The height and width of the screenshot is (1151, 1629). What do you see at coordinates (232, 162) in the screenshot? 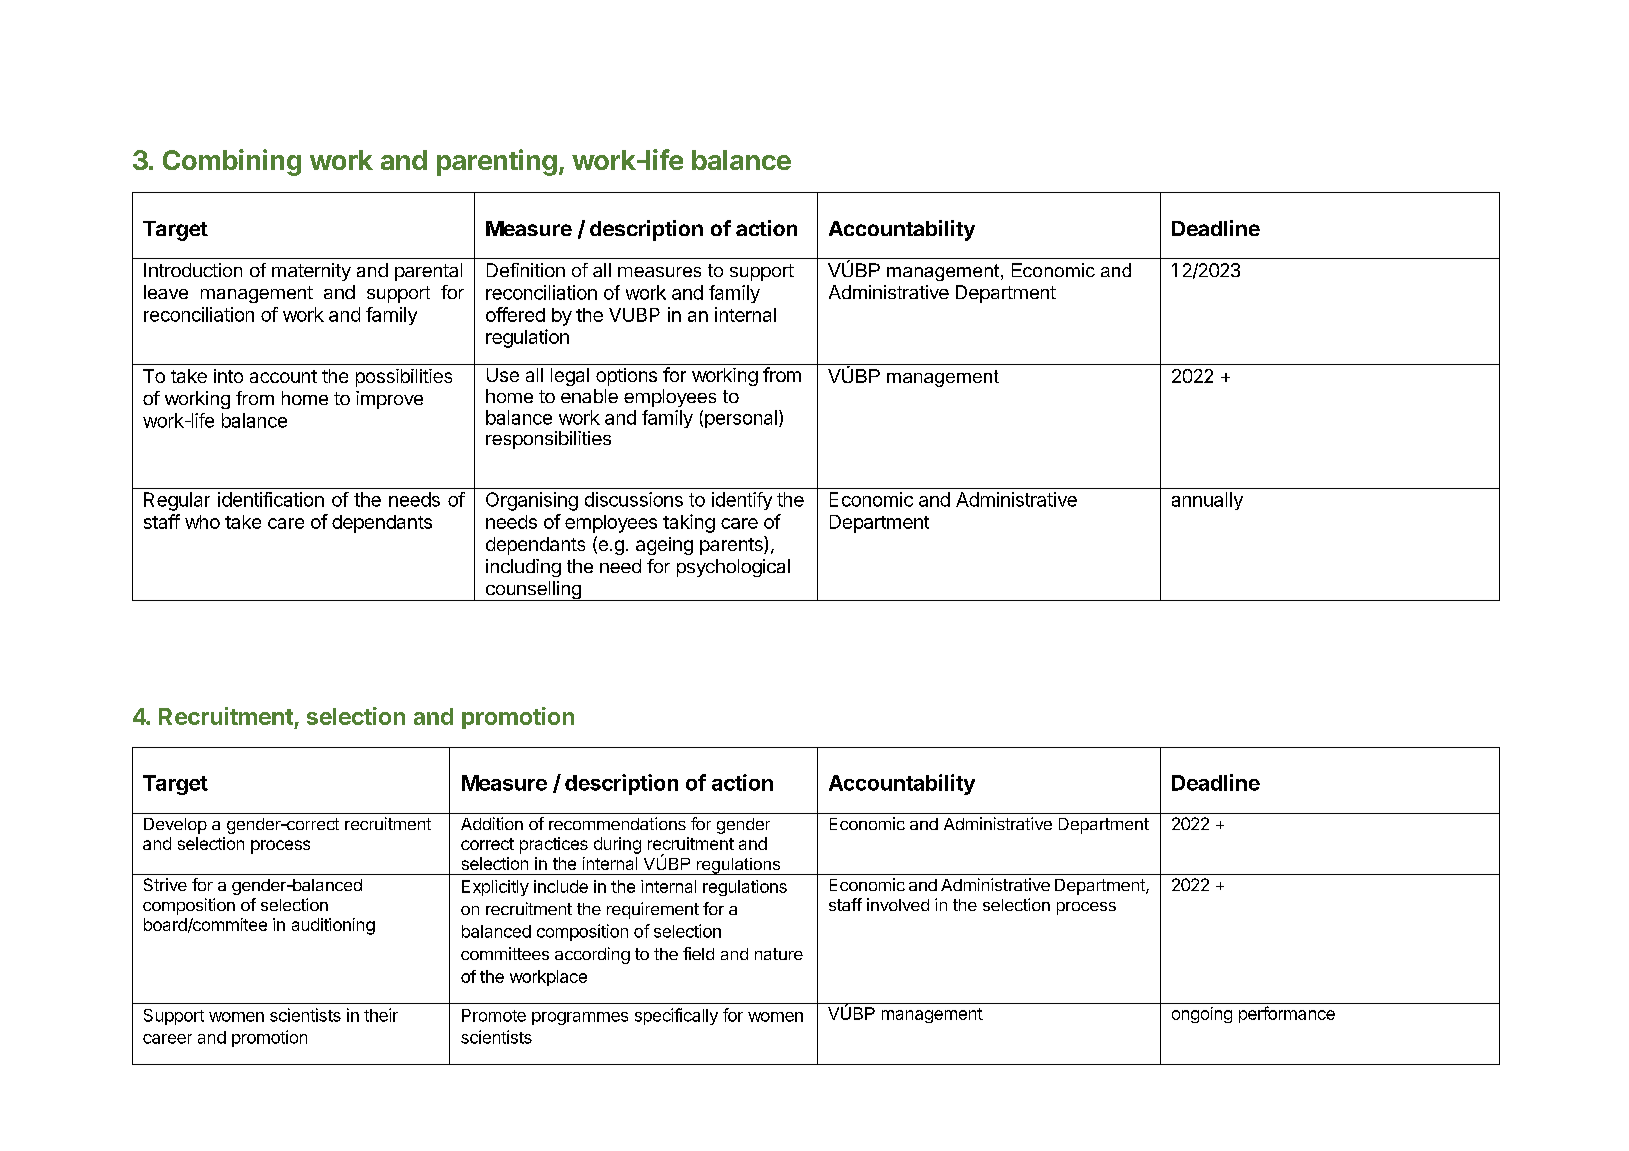
I see `Combining` at bounding box center [232, 162].
